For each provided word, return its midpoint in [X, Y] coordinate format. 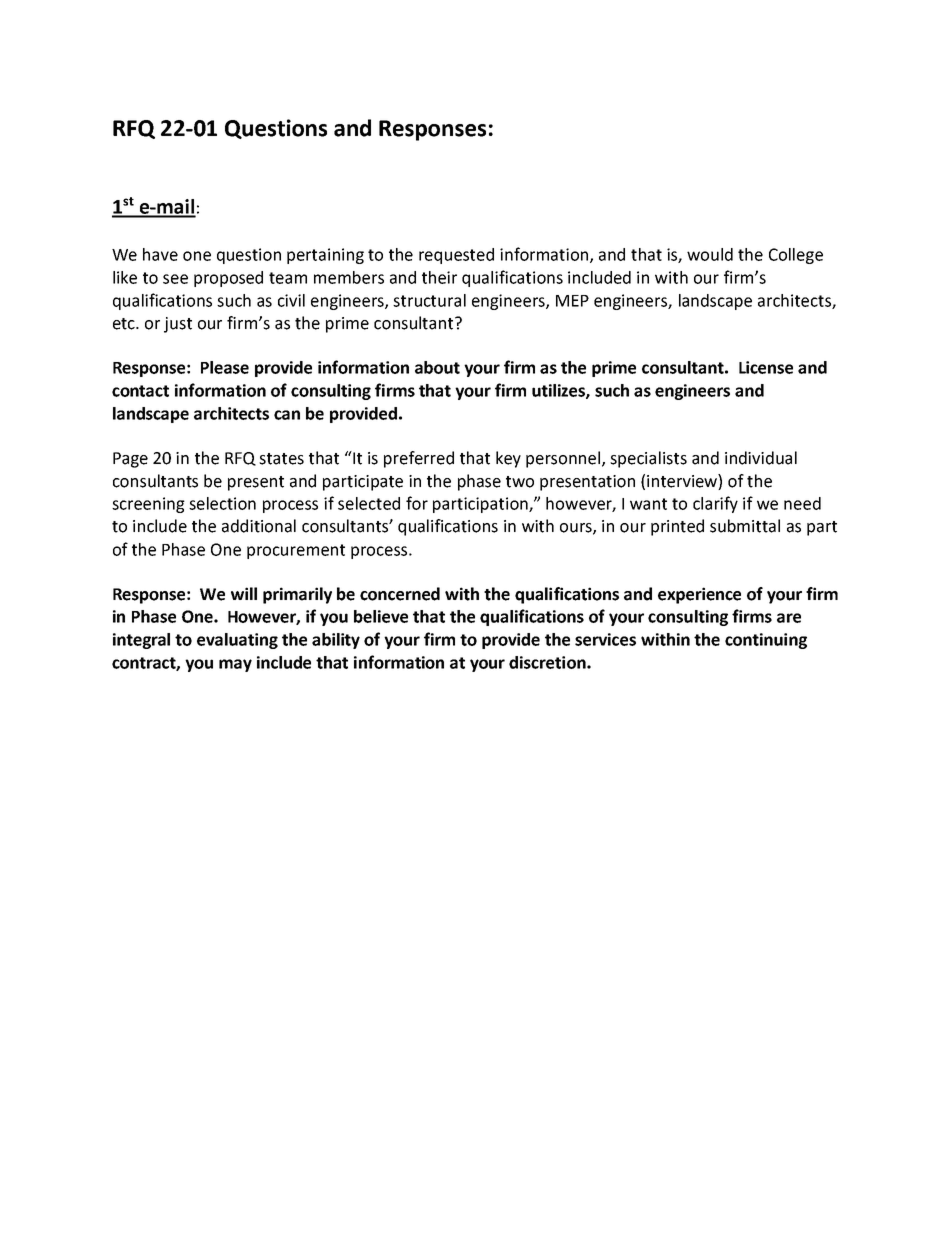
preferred [419, 459]
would [710, 254]
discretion [548, 662]
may [235, 665]
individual [761, 458]
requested [456, 256]
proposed [228, 279]
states [281, 459]
